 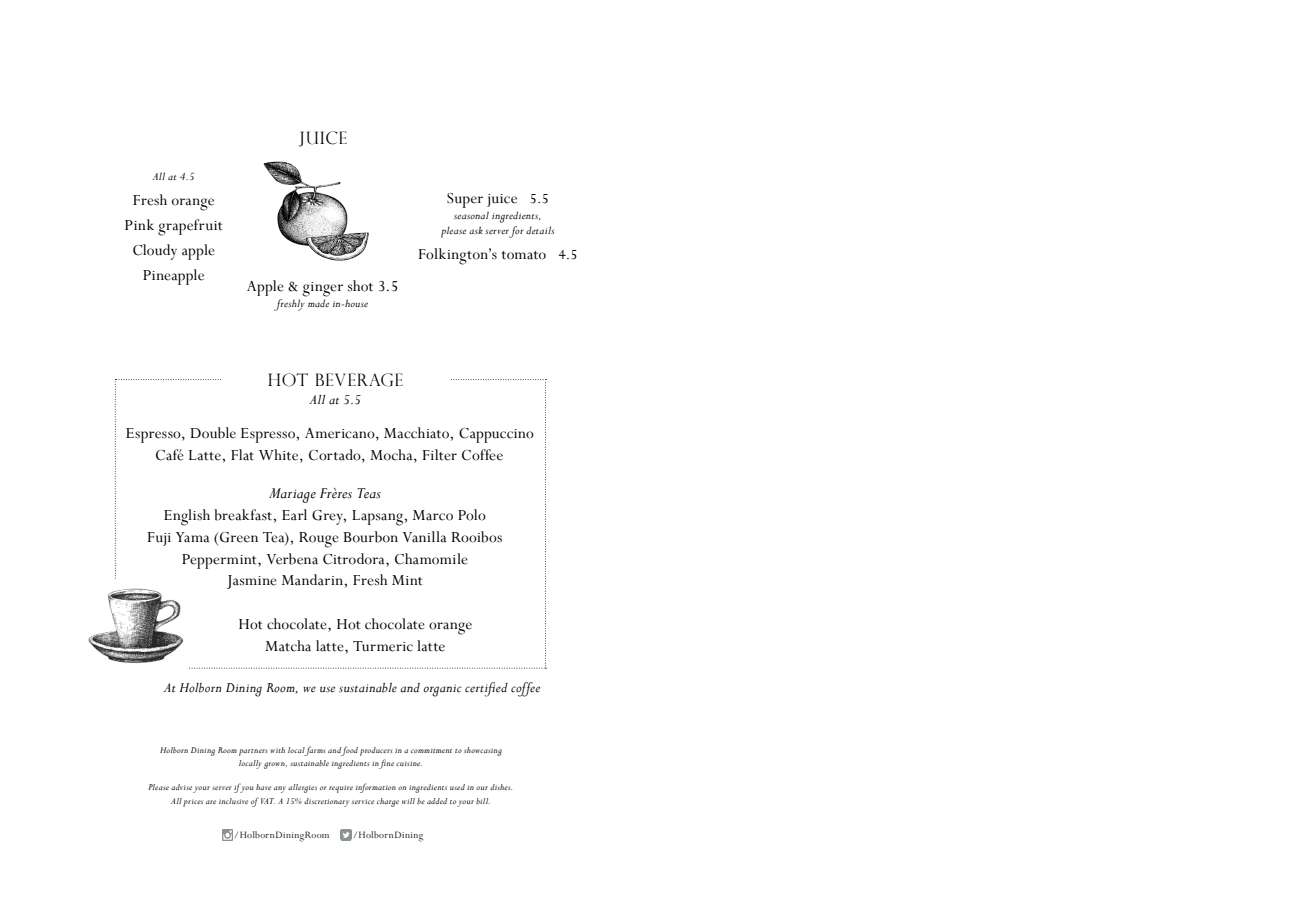 I want to click on Double, so click(x=213, y=433).
